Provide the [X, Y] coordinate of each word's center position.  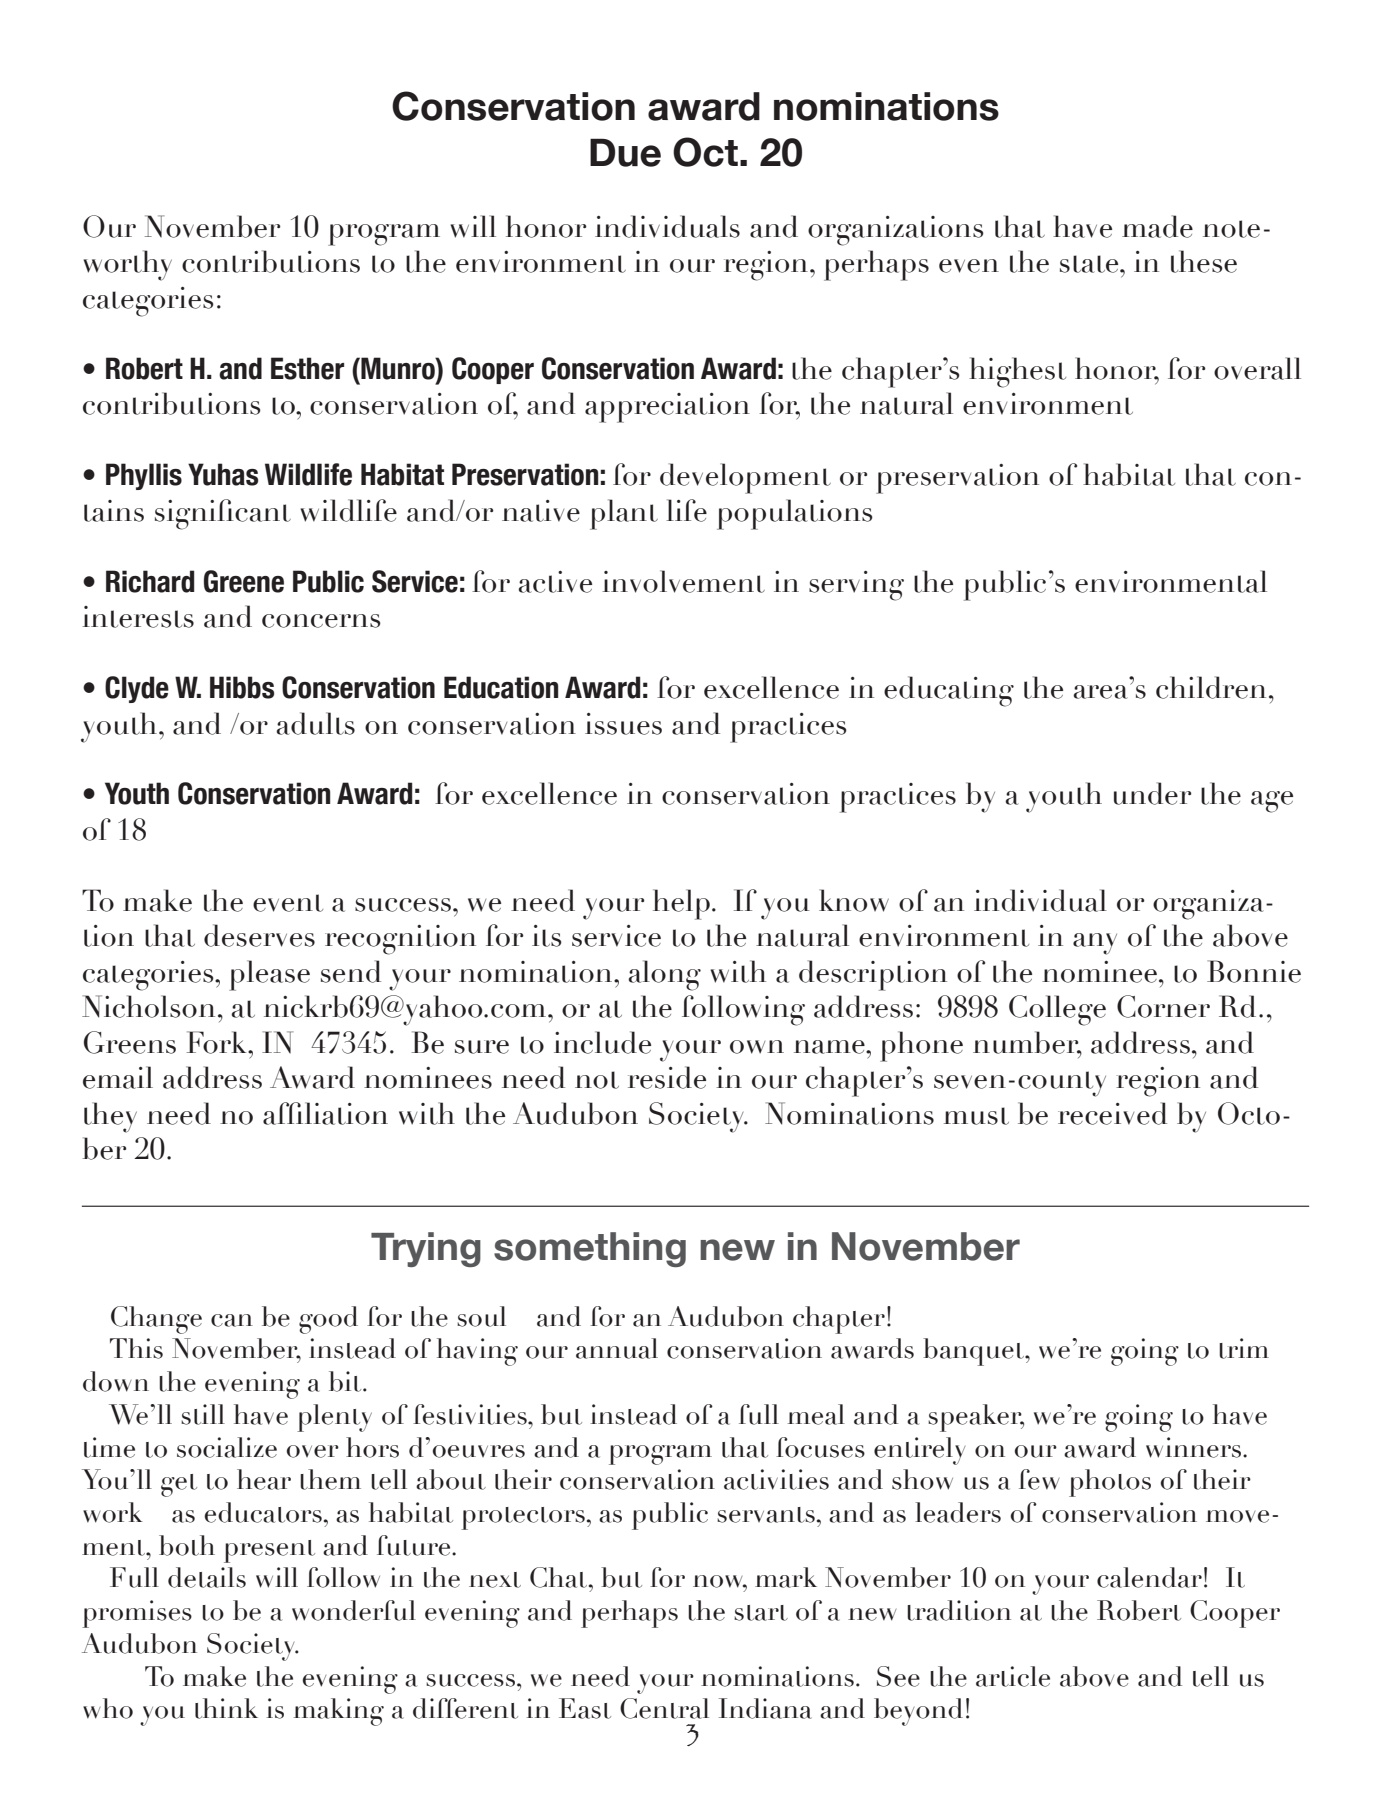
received [1112, 1113]
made [1157, 226]
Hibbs [242, 687]
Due [625, 152]
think [226, 1708]
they [110, 1117]
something [590, 1249]
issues [623, 724]
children [1211, 687]
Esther [307, 368]
